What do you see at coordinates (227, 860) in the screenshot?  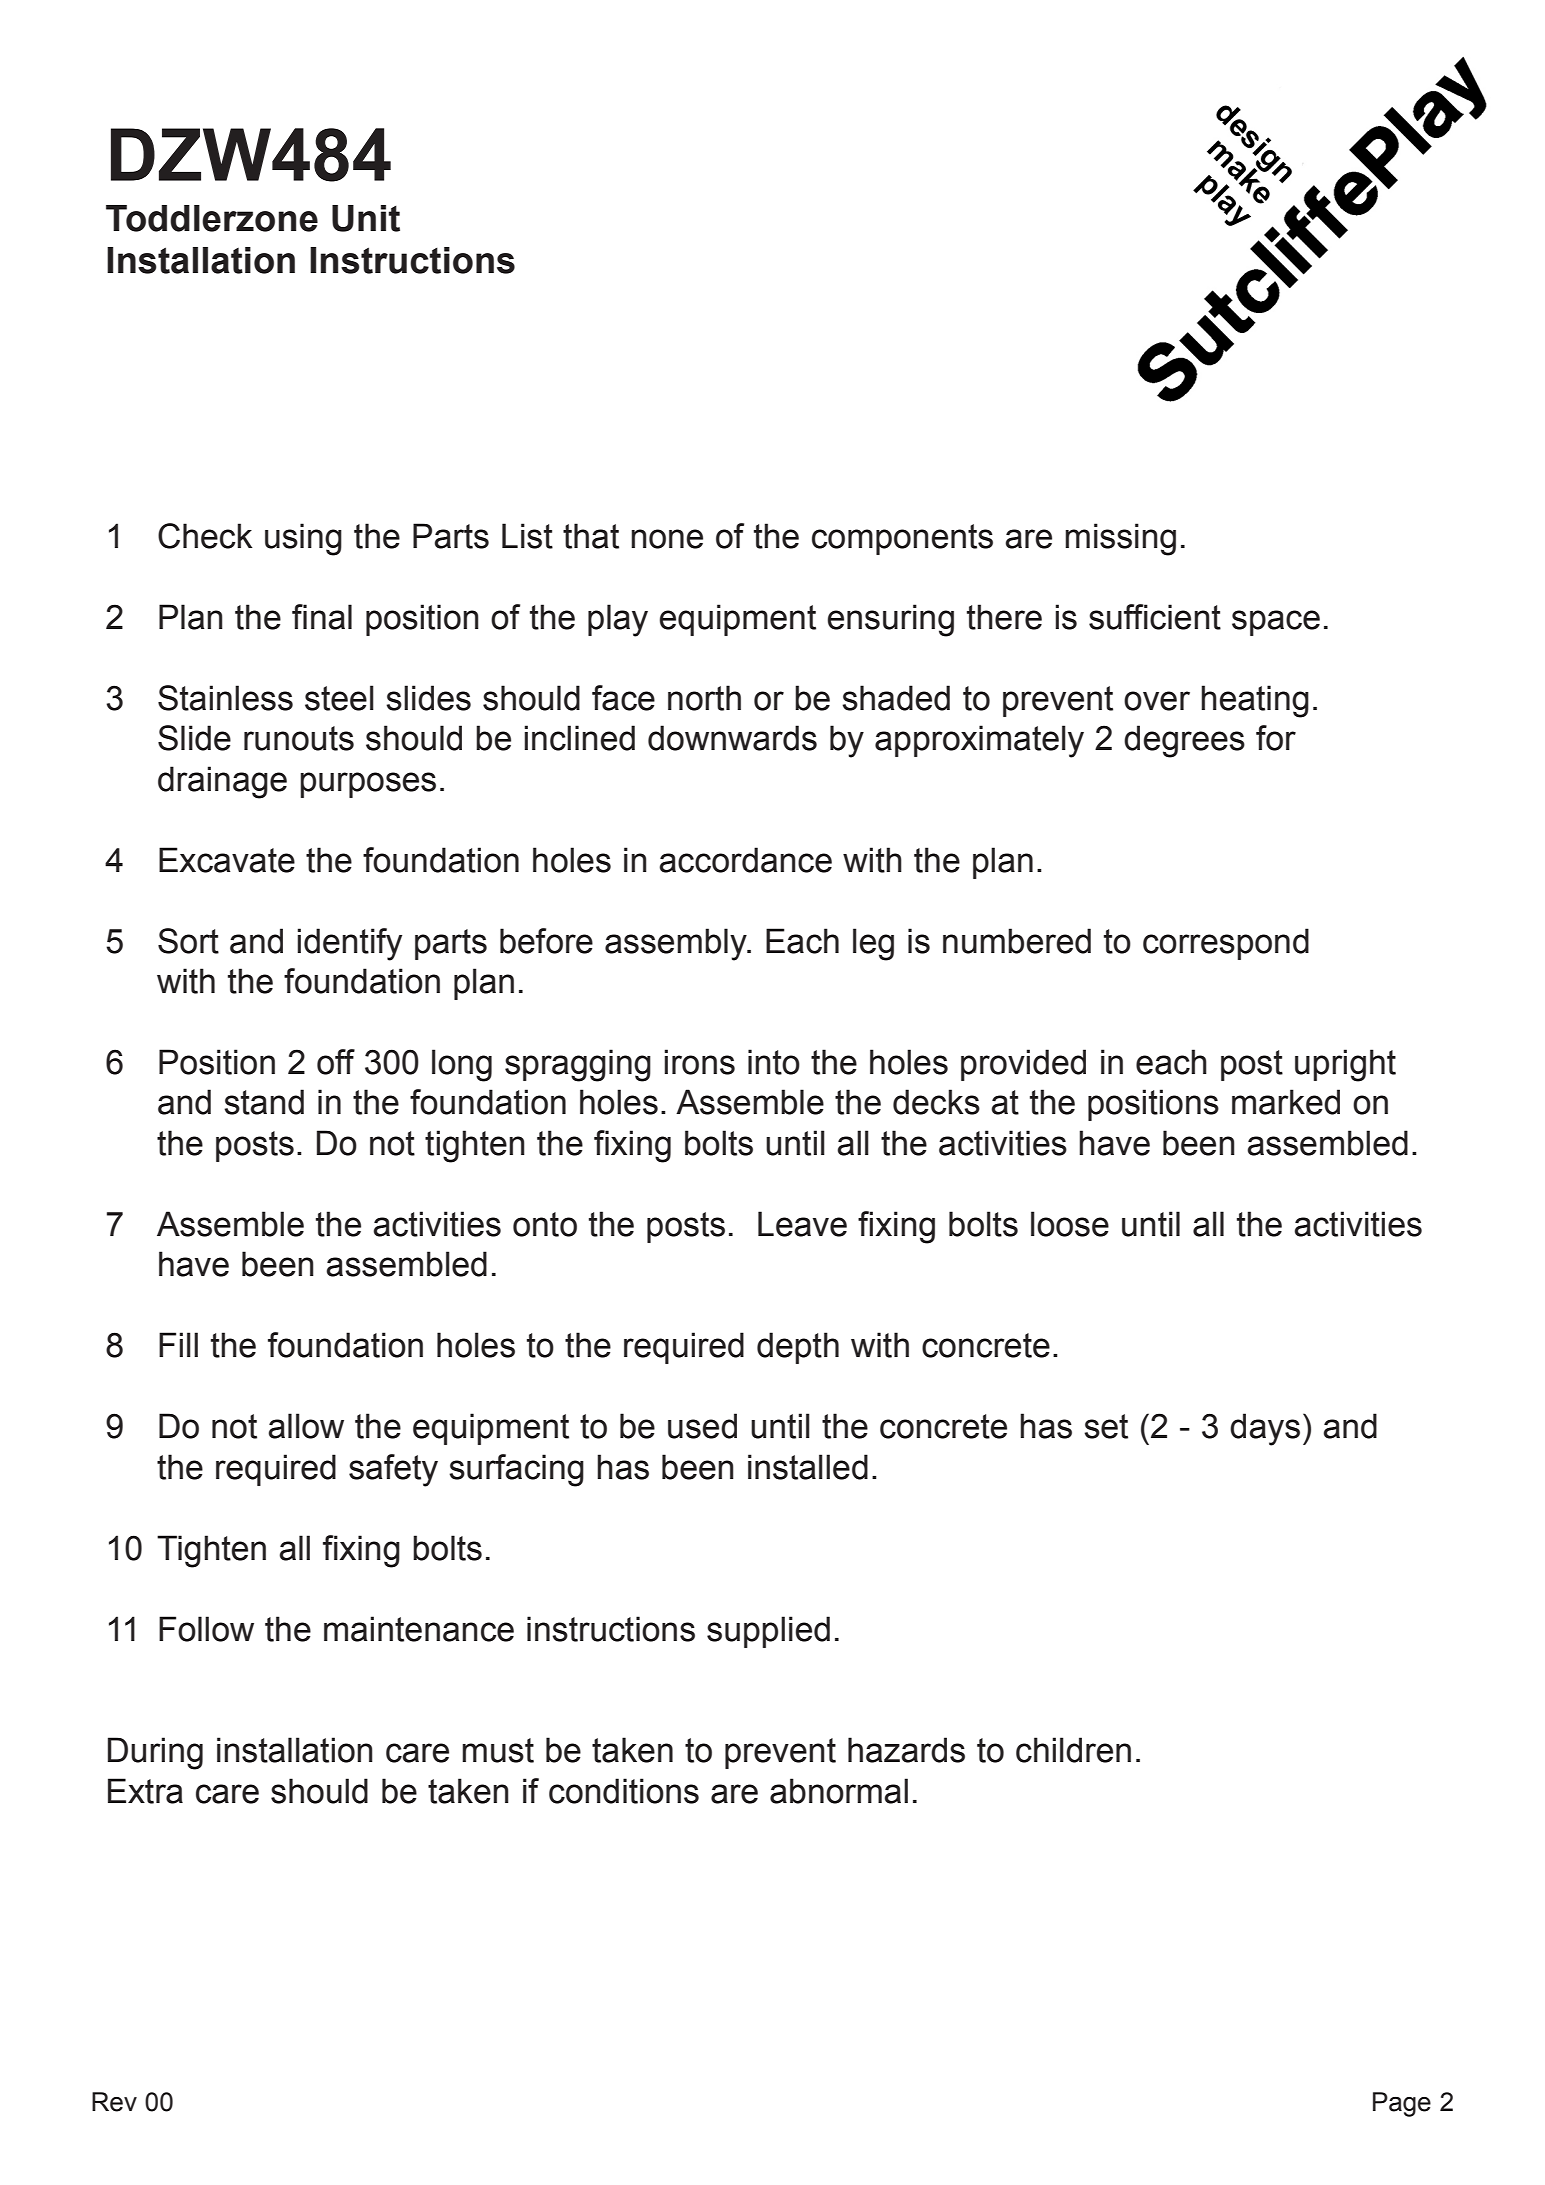 I see `Excavate` at bounding box center [227, 860].
